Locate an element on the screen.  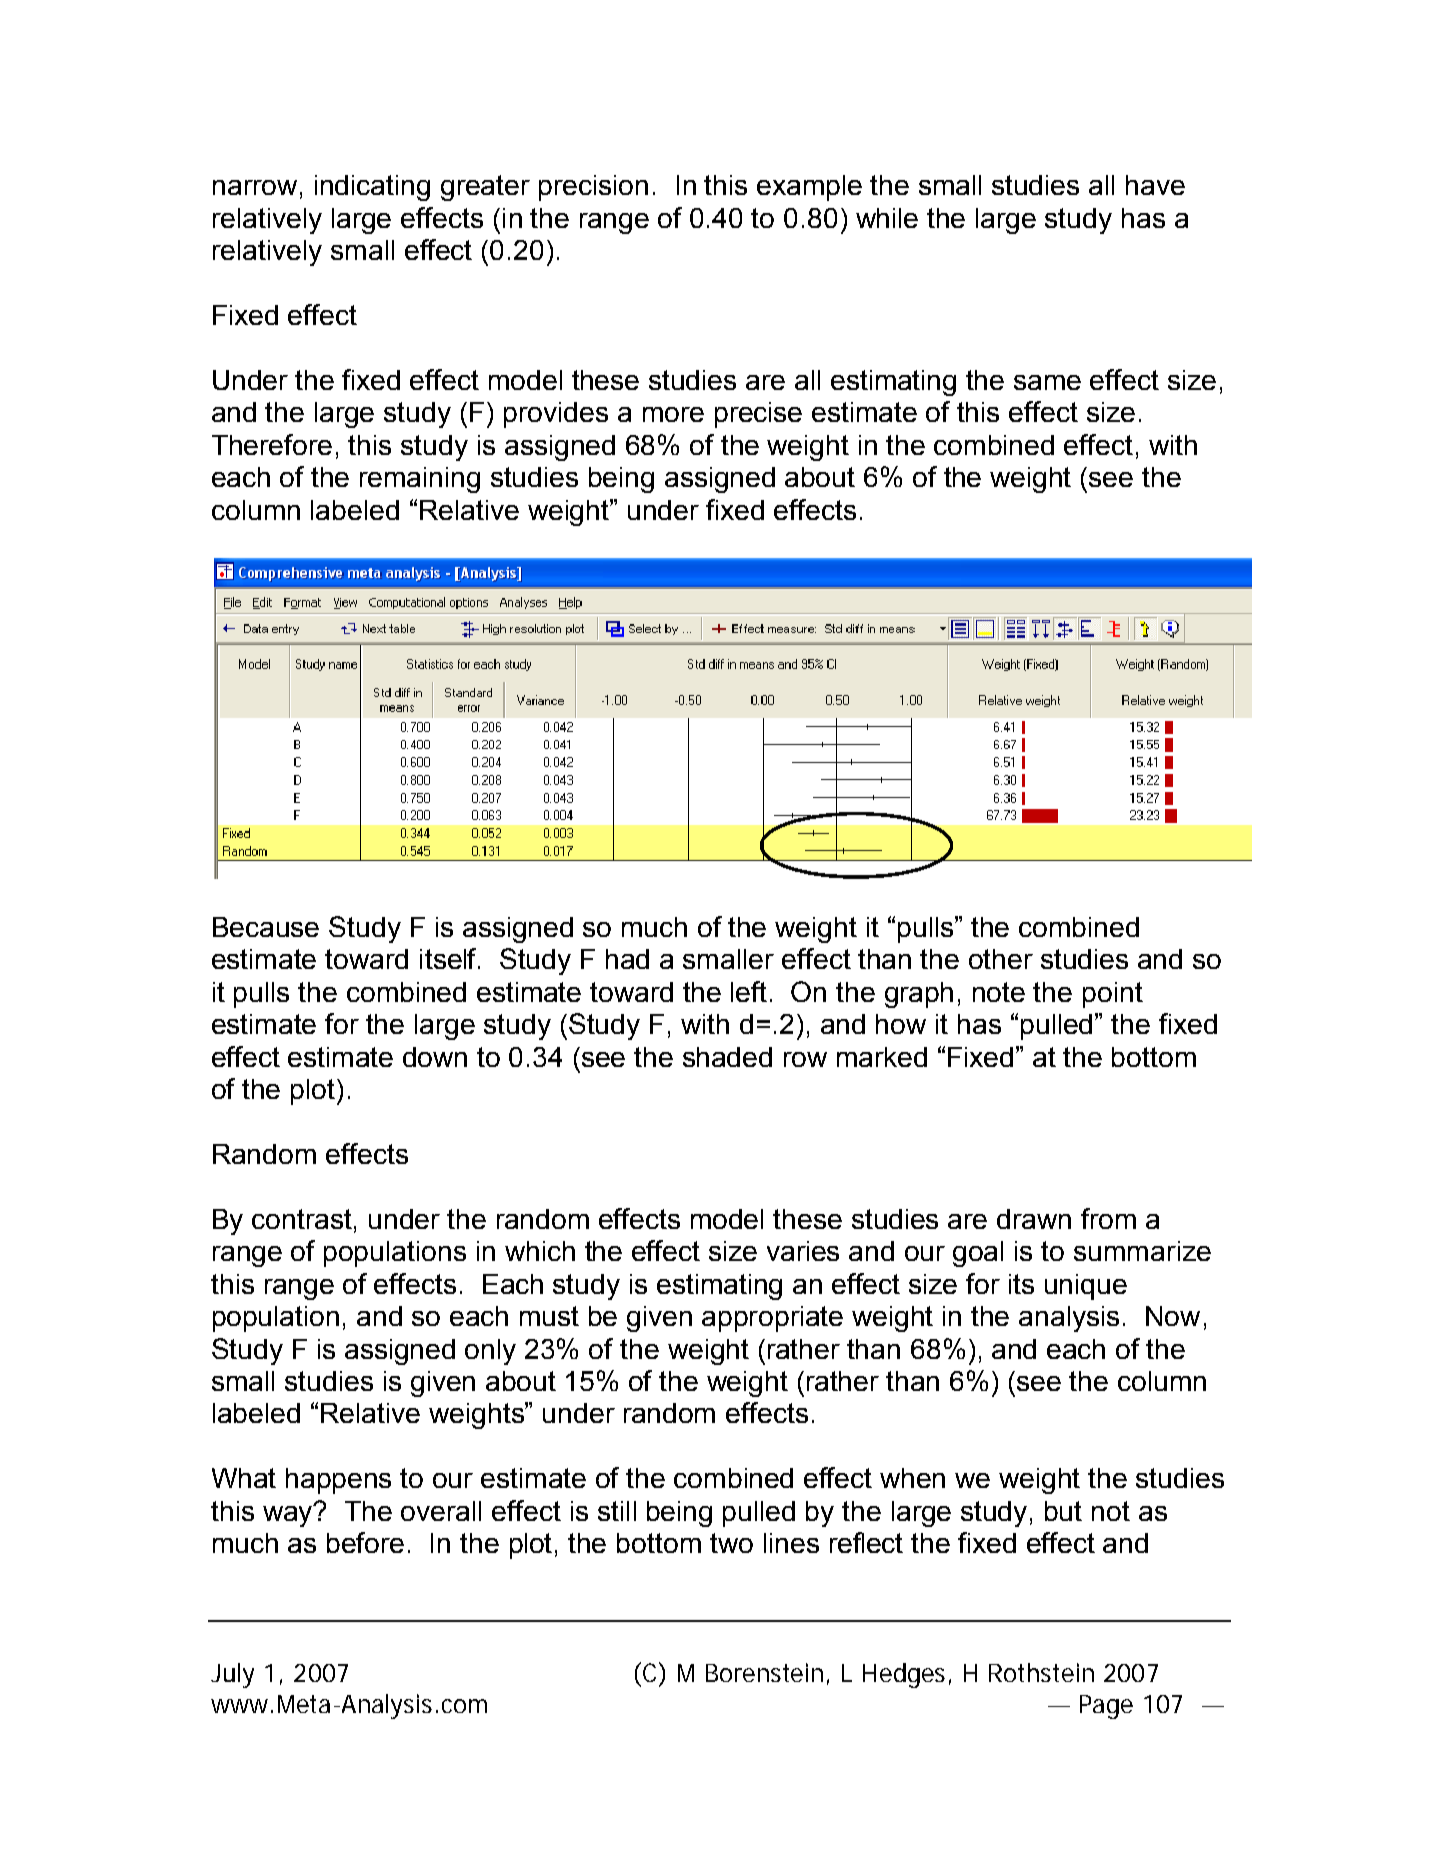
have is located at coordinates (1155, 185).
